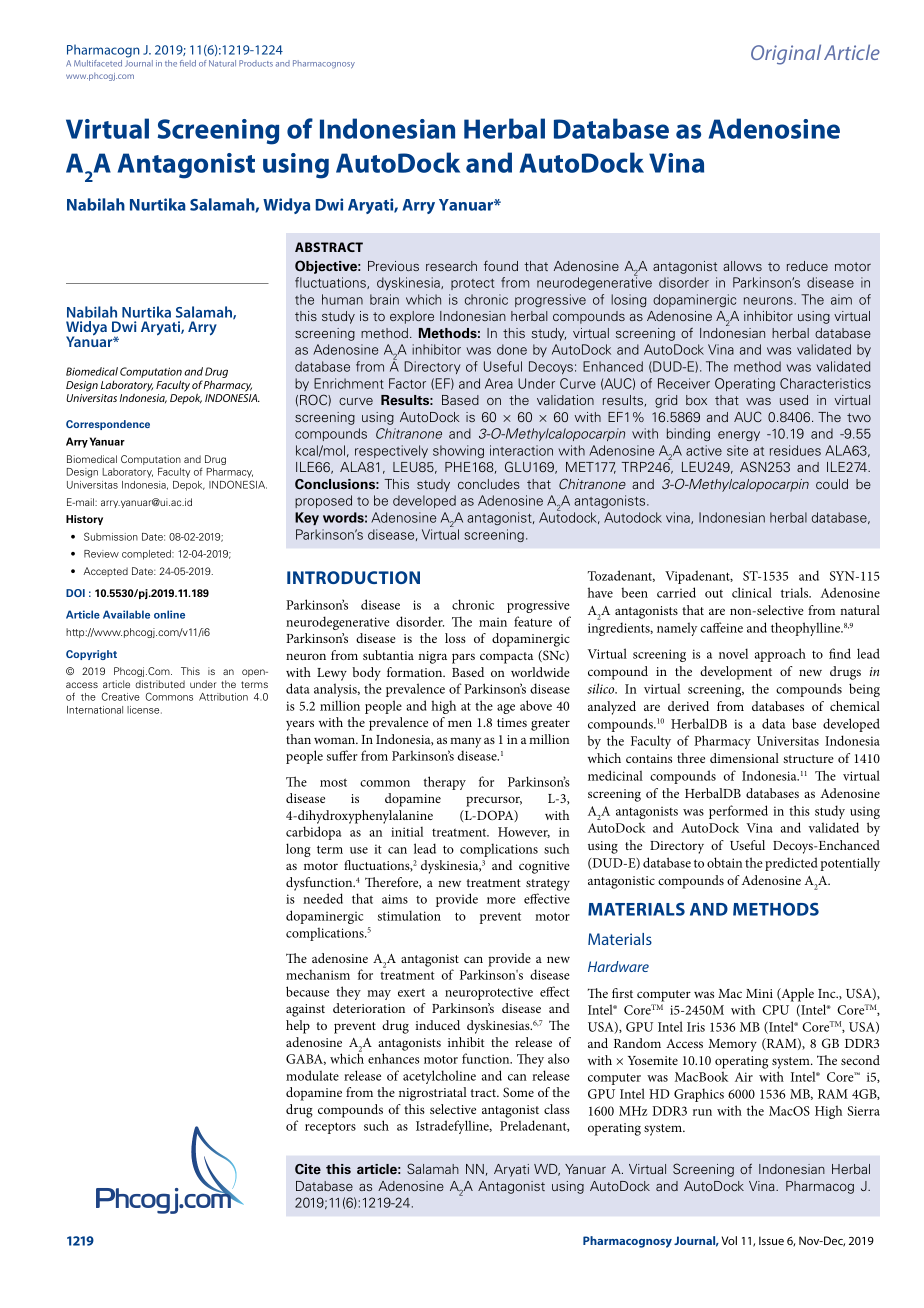  What do you see at coordinates (465, 742) in the screenshot?
I see `many` at bounding box center [465, 742].
